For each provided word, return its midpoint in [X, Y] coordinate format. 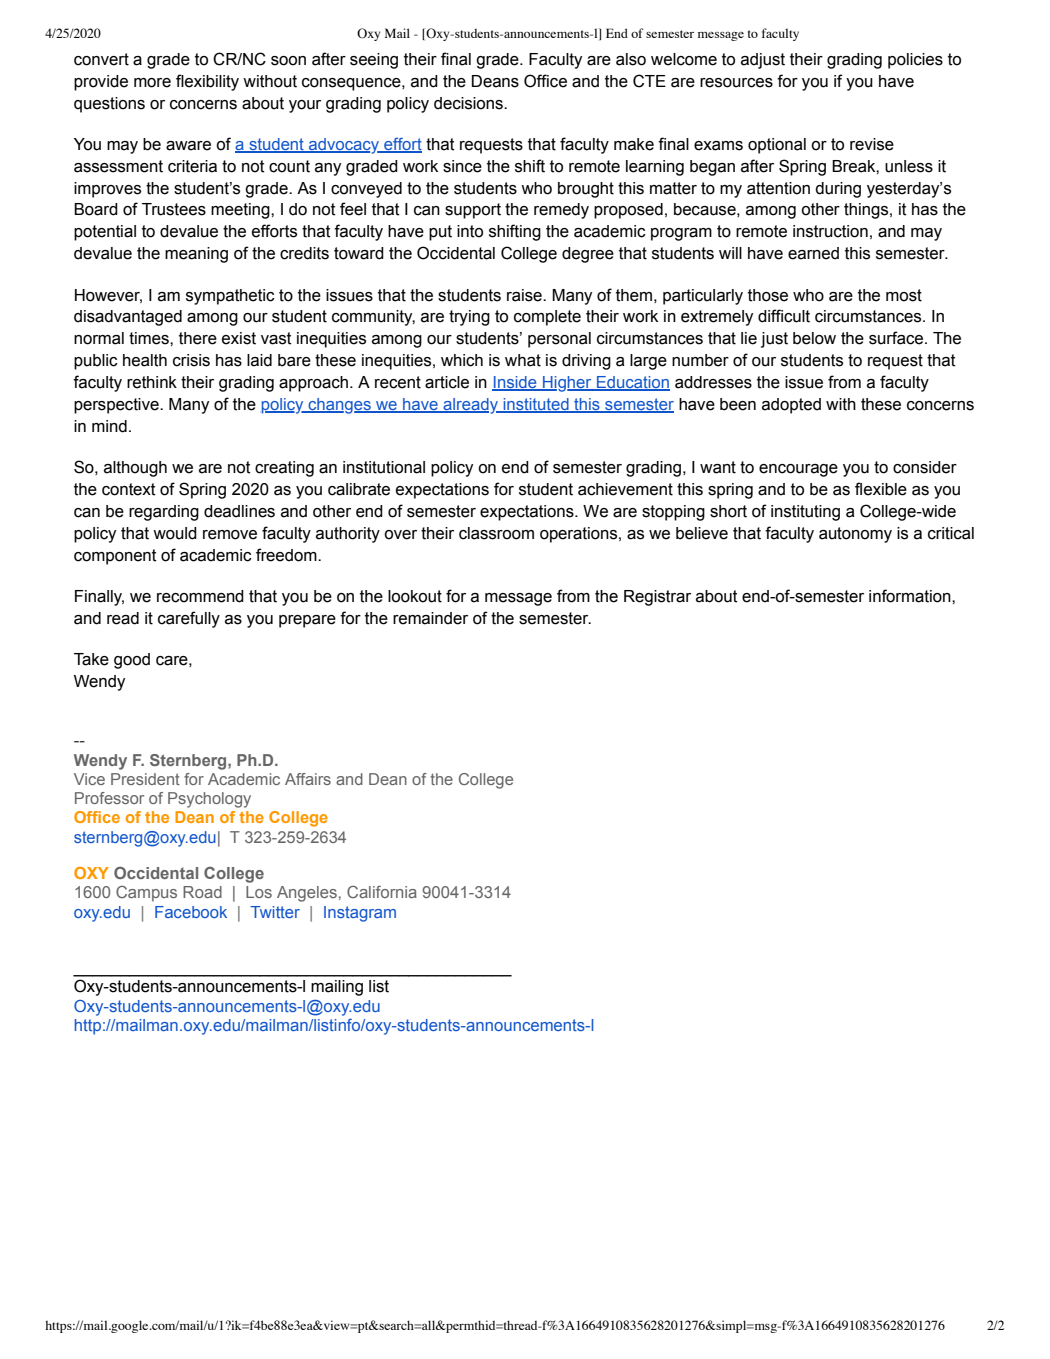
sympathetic [230, 297]
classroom [496, 533]
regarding [164, 513]
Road [202, 892]
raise [525, 295]
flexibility [207, 82]
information [911, 596]
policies [915, 61]
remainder [430, 618]
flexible [881, 489]
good [132, 661]
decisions [469, 103]
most [904, 295]
